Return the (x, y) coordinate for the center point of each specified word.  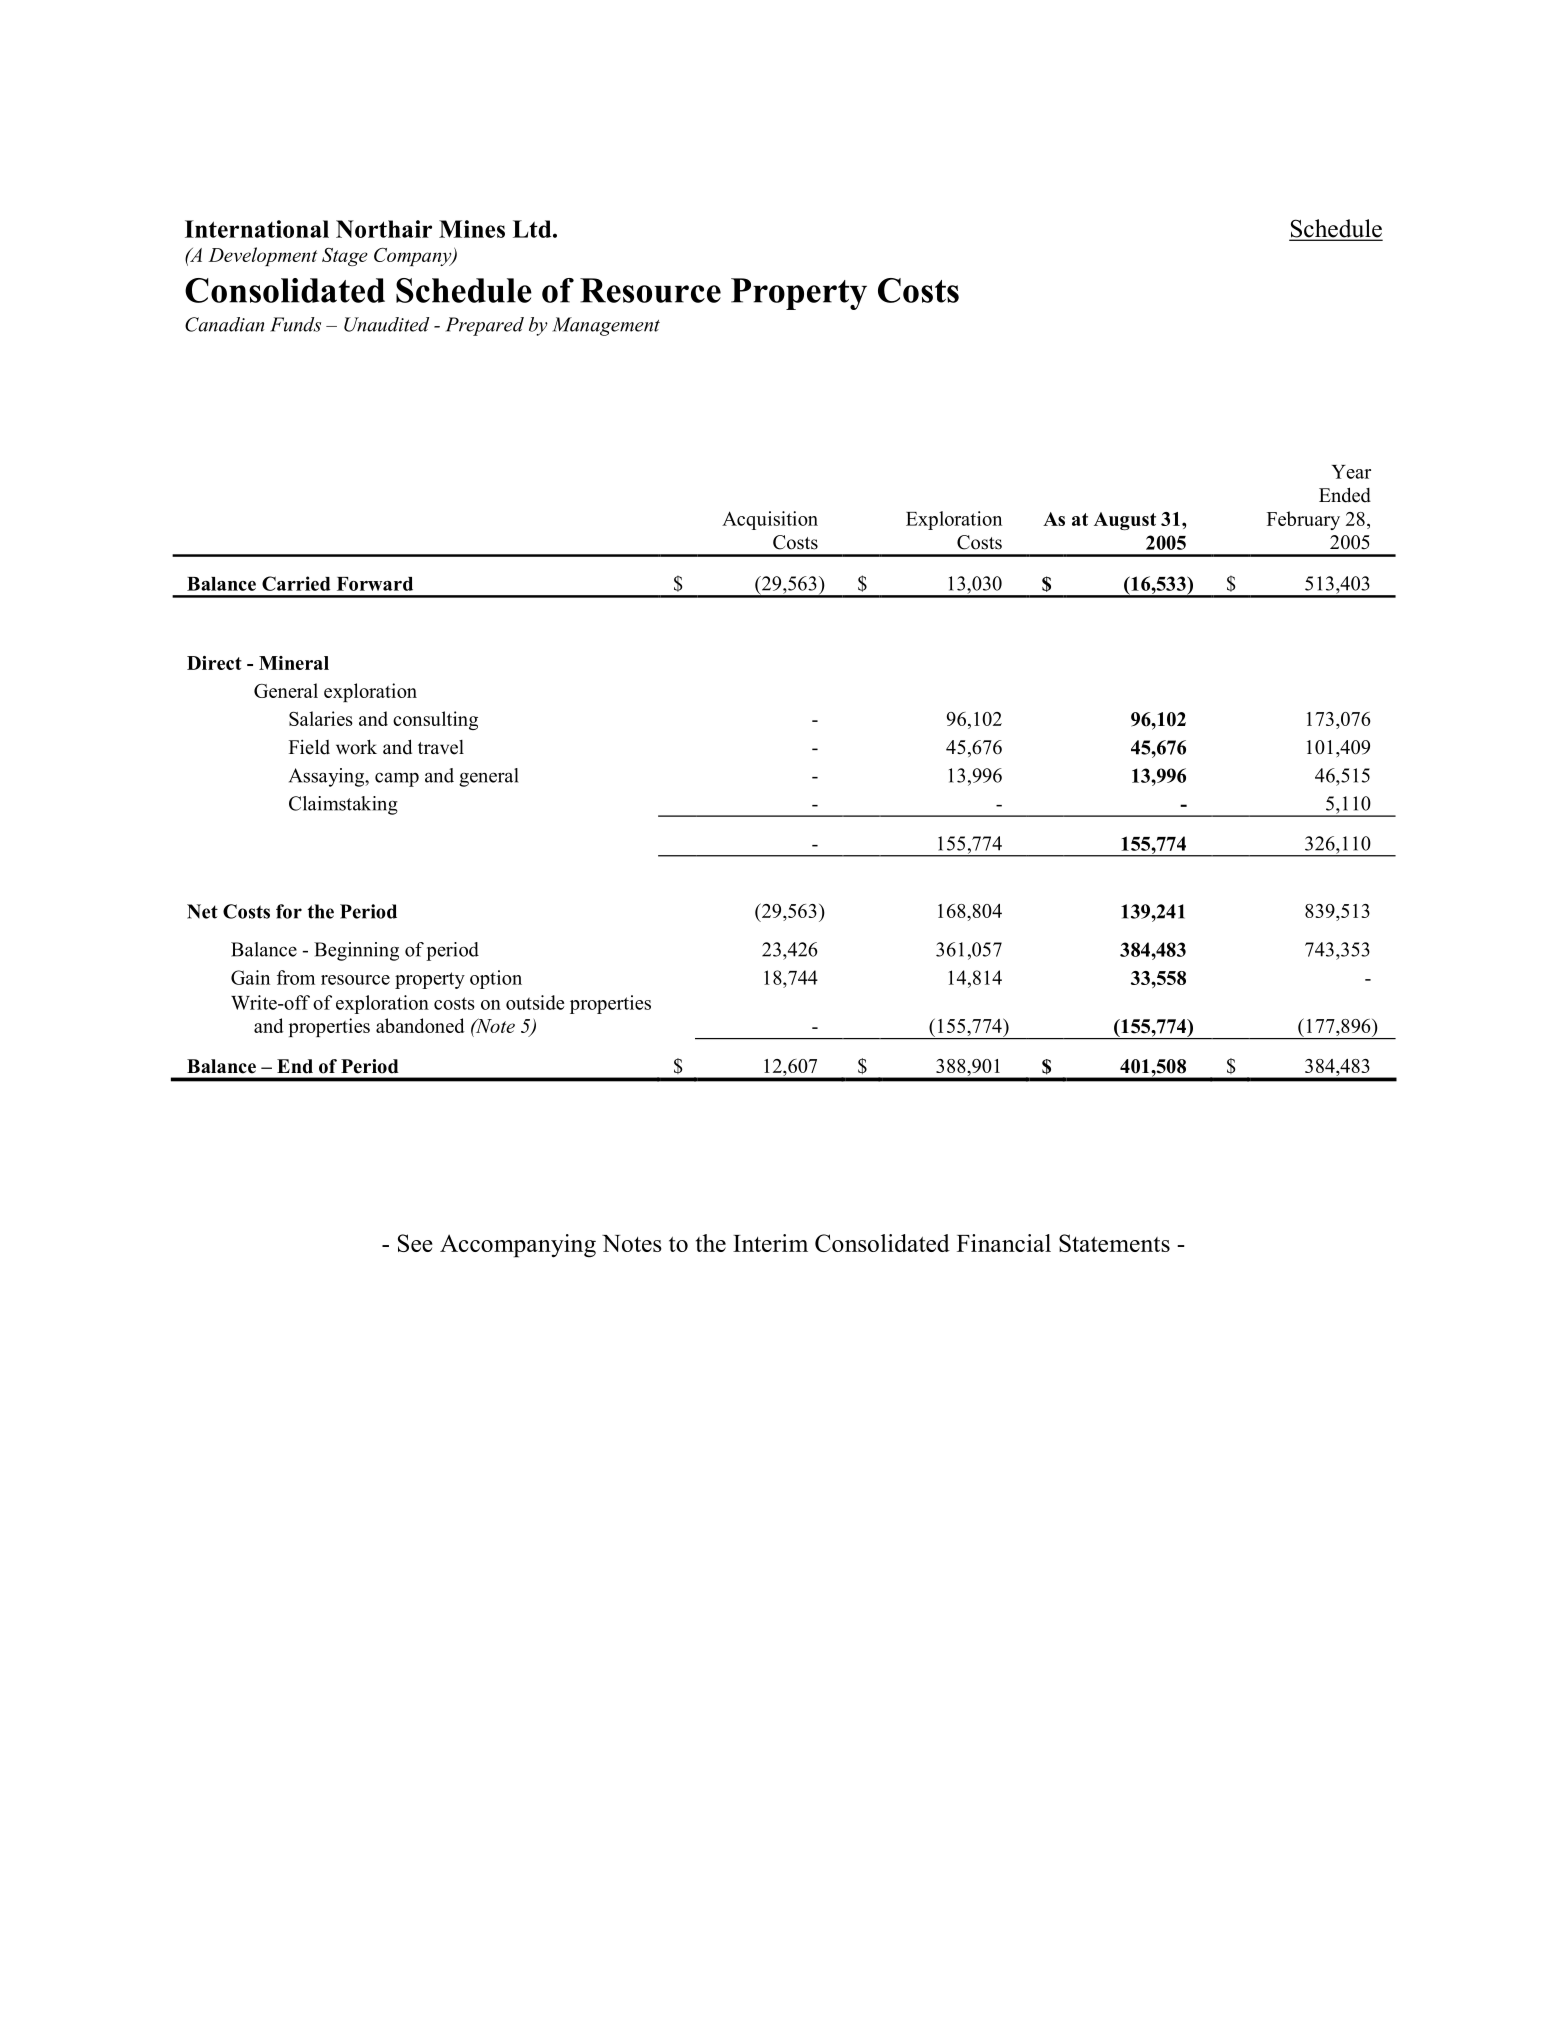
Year (1351, 472)
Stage (345, 257)
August (1125, 521)
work (356, 747)
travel (441, 747)
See (415, 1243)
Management (606, 326)
